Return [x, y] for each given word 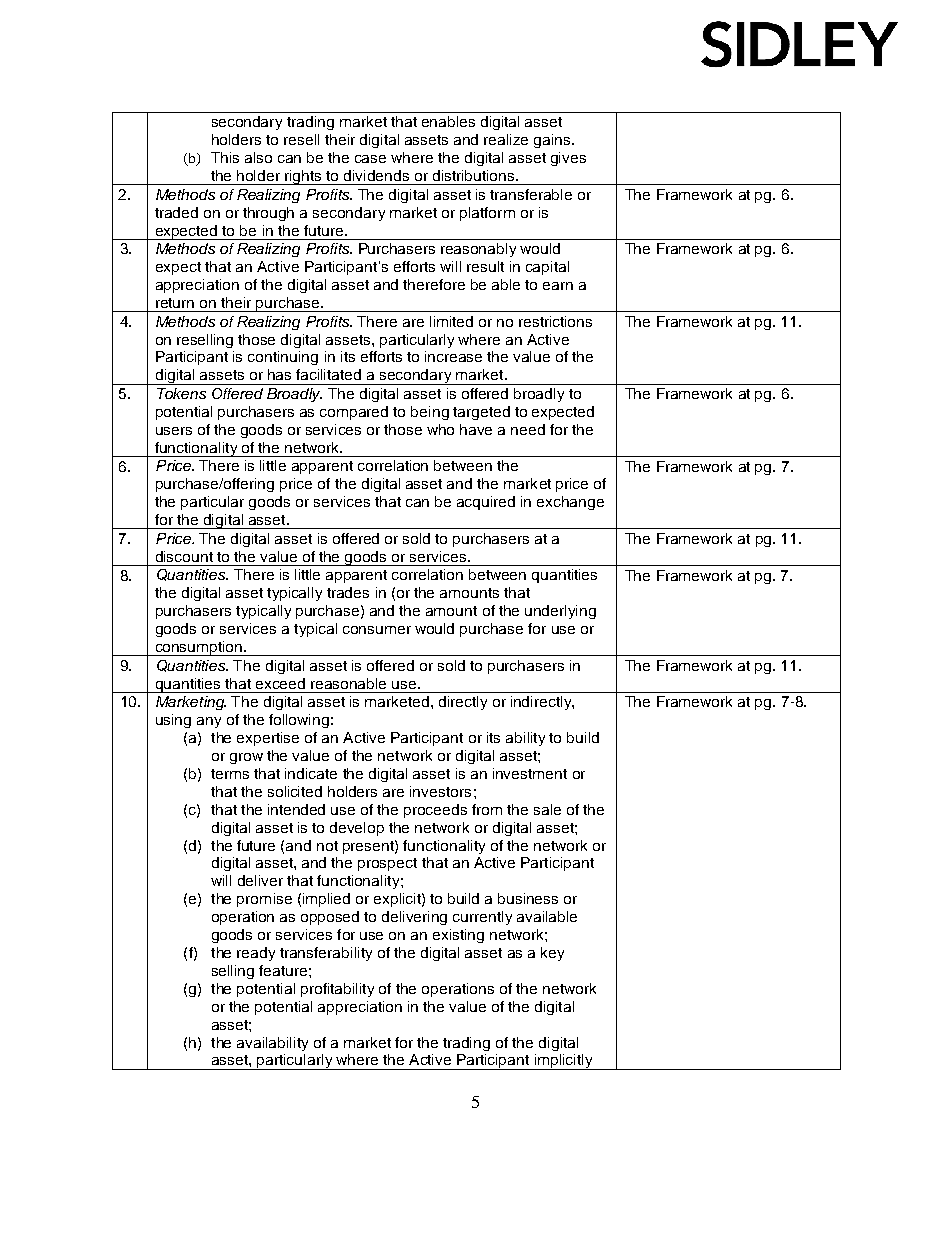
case [370, 159]
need [528, 429]
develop [357, 829]
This [225, 157]
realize [506, 139]
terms [230, 774]
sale [547, 809]
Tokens [181, 393]
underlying [560, 612]
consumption [199, 648]
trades [348, 592]
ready [256, 954]
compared [354, 413]
